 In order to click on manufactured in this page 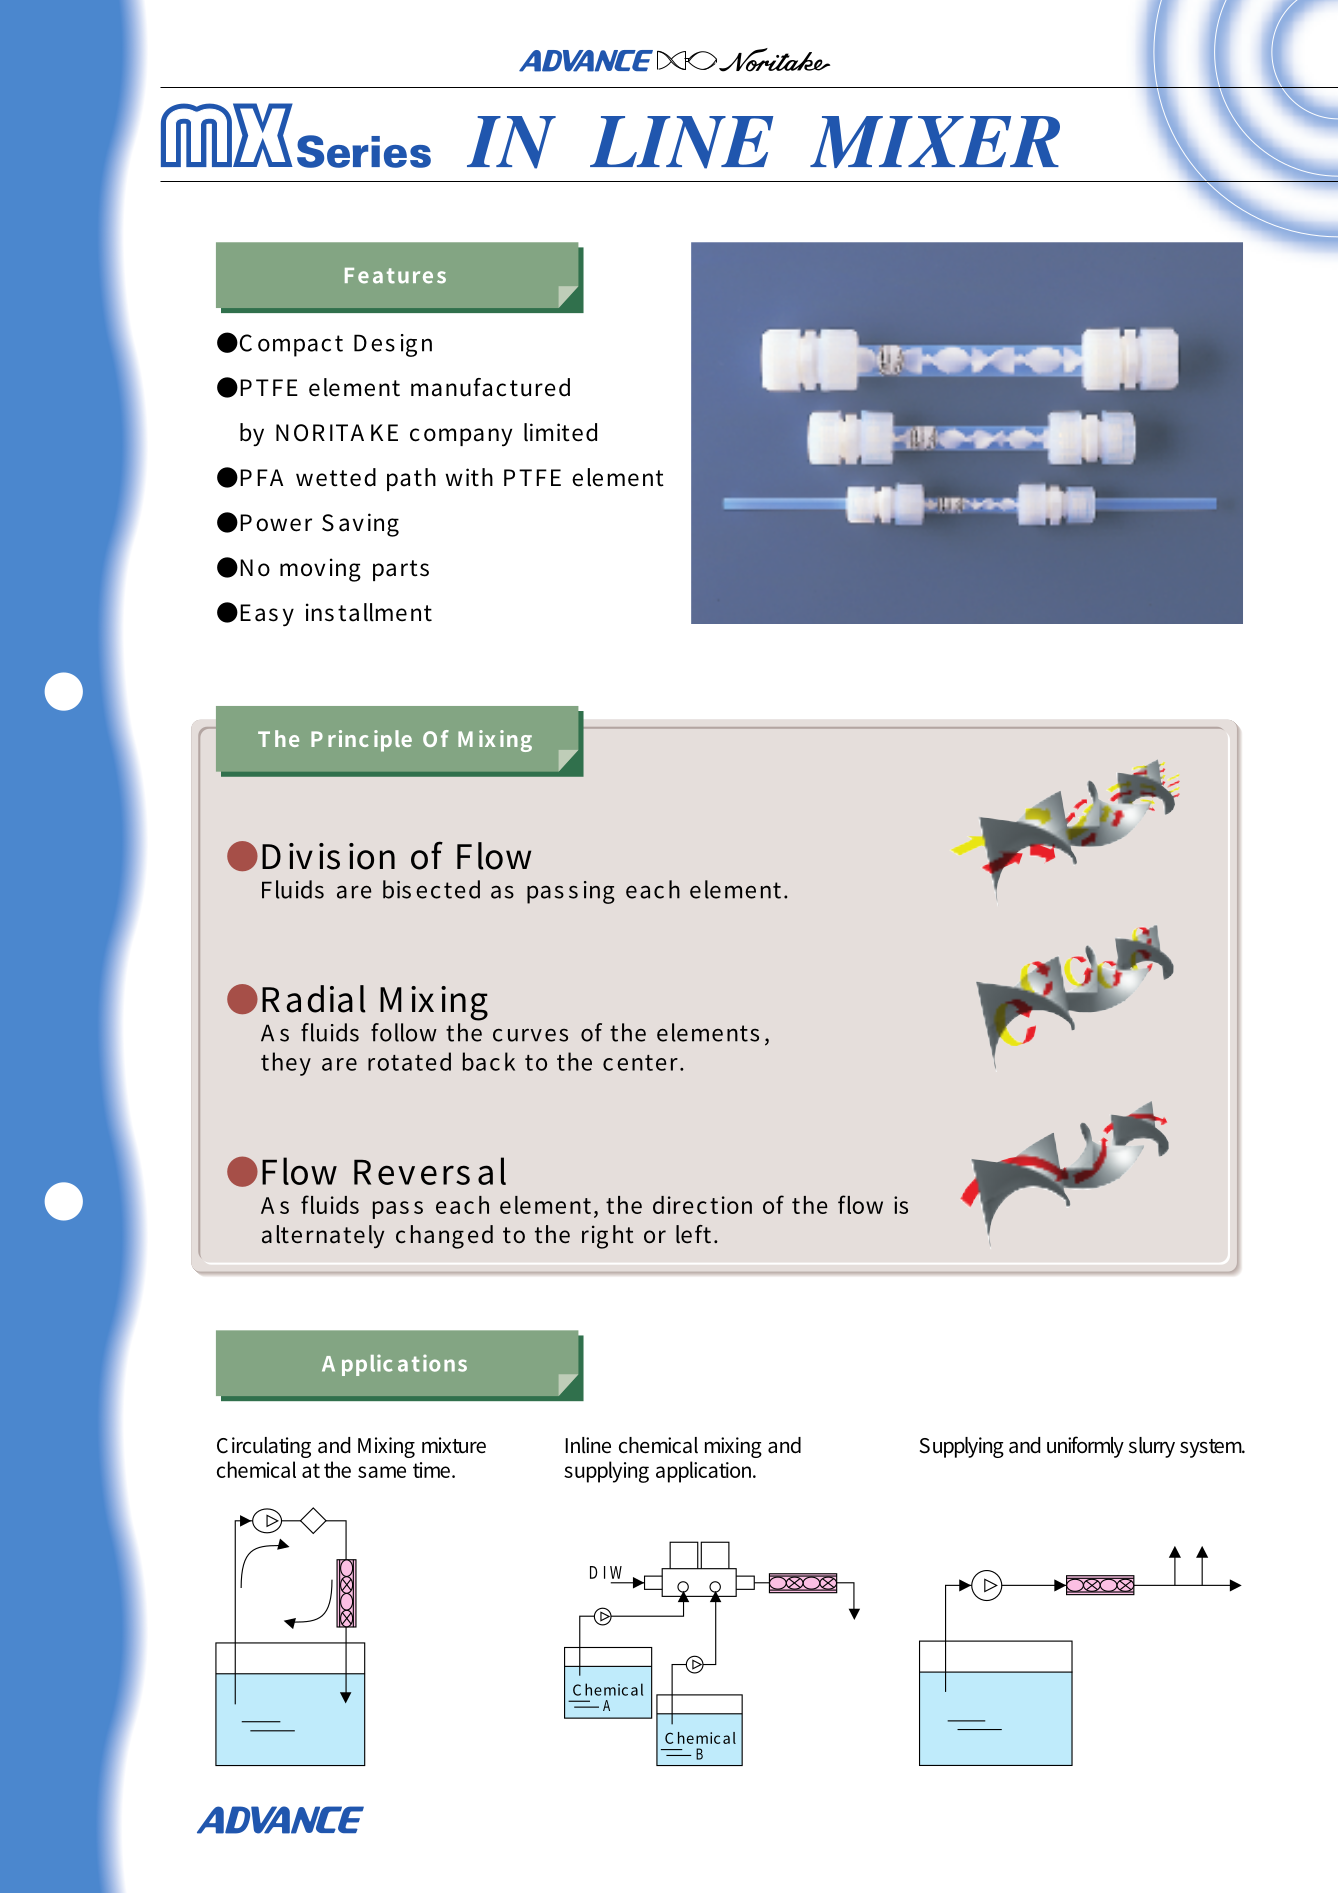, I will do `click(490, 387)`.
